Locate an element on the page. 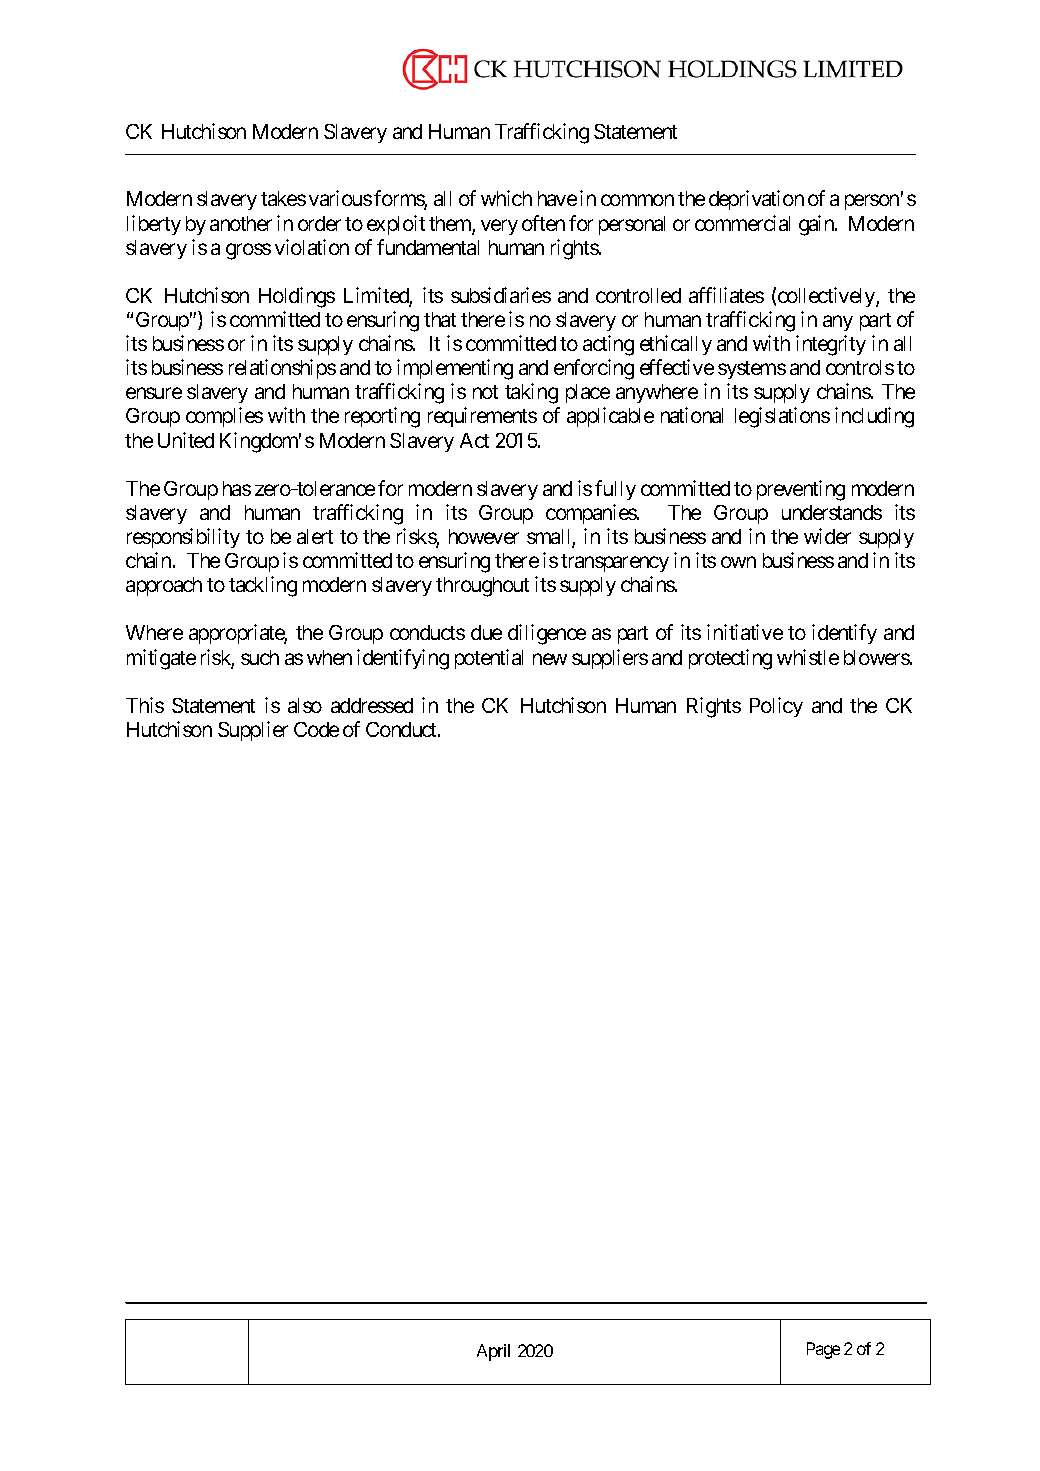 The image size is (1040, 1471). Policy is located at coordinates (776, 707).
